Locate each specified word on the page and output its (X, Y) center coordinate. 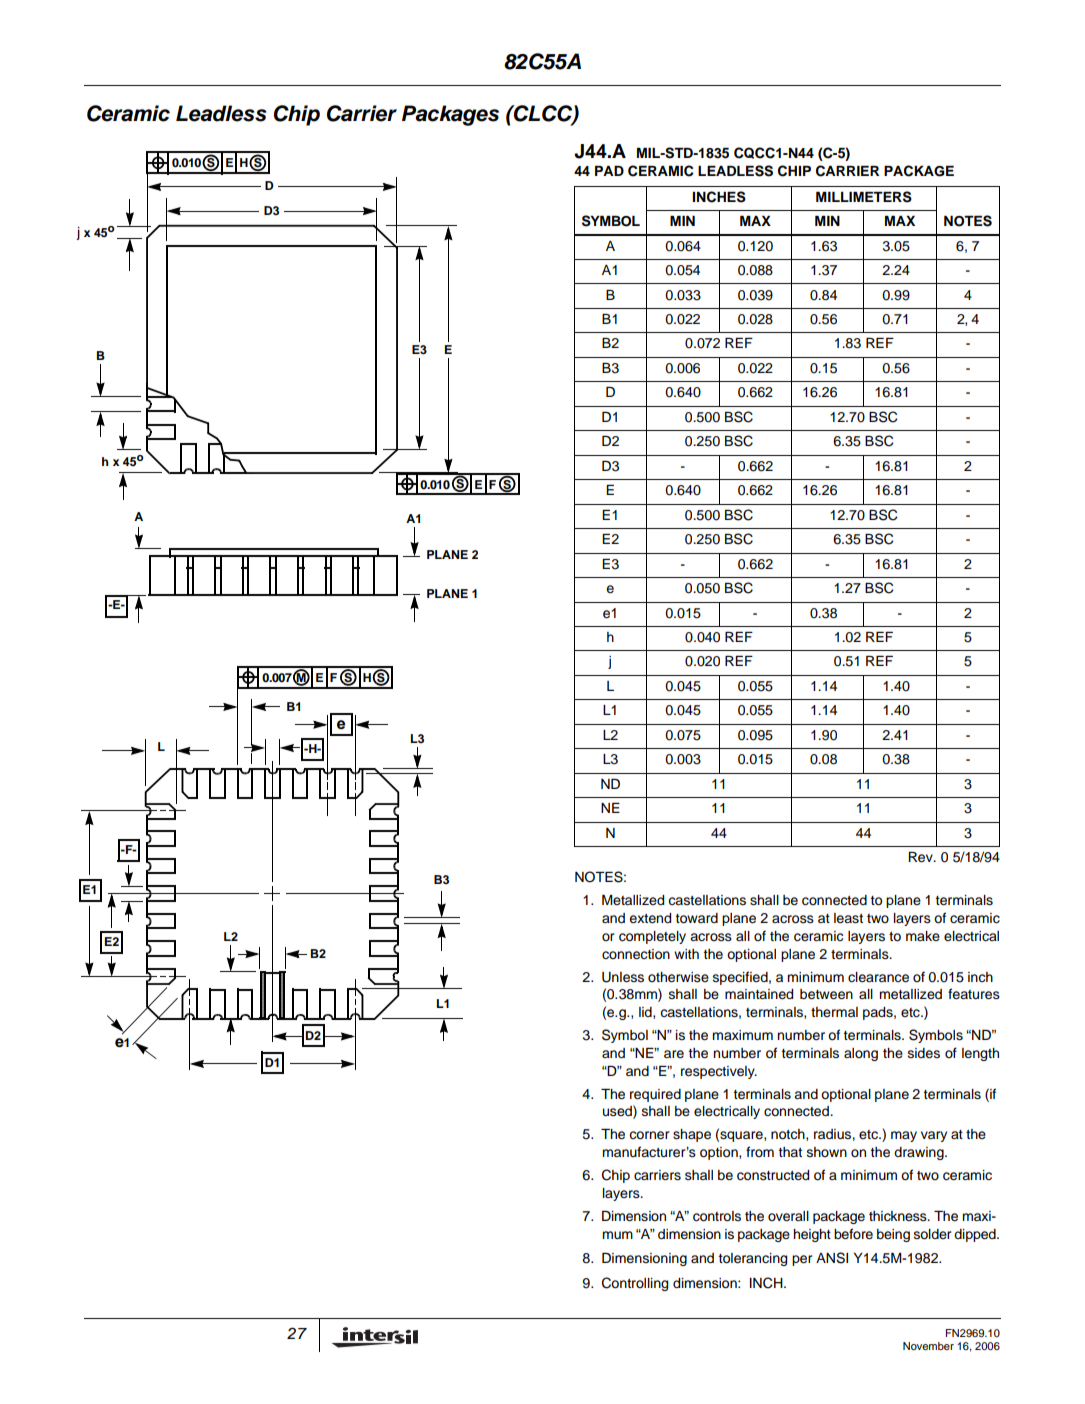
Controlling (635, 1284)
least (848, 918)
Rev (921, 857)
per (802, 1260)
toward (697, 918)
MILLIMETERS (864, 197)
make (923, 936)
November (928, 1346)
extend (650, 918)
